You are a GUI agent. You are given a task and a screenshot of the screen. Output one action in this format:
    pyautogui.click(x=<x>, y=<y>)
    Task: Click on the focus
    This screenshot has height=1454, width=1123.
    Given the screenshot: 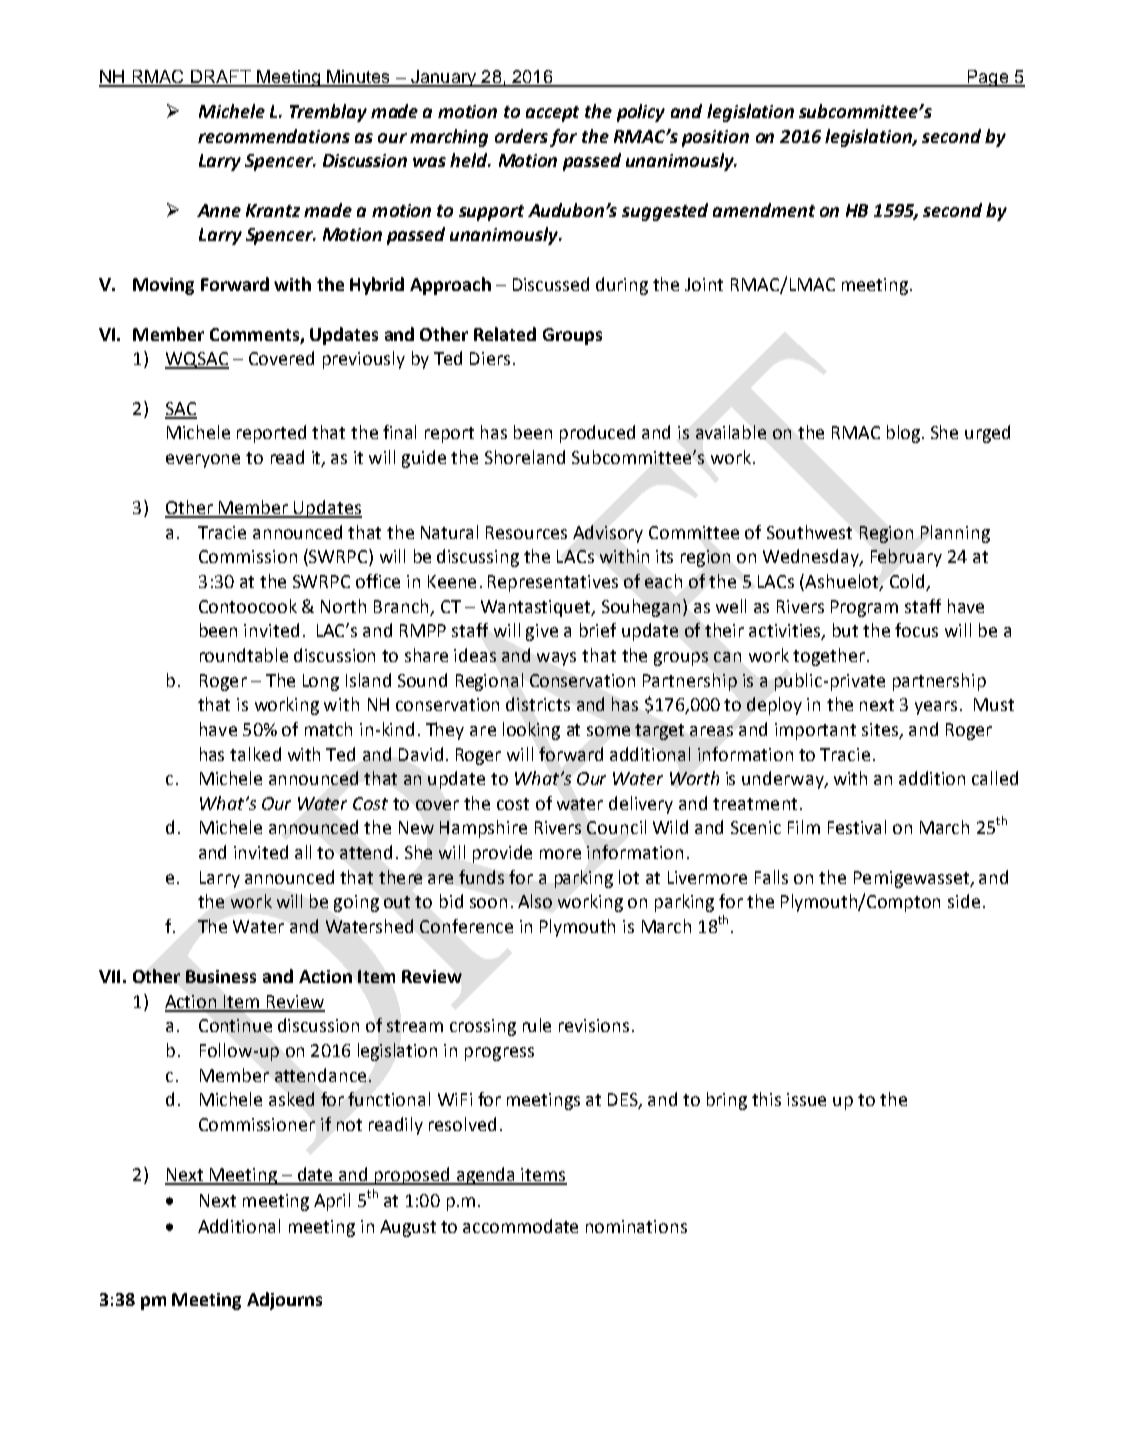 What is the action you would take?
    pyautogui.click(x=916, y=630)
